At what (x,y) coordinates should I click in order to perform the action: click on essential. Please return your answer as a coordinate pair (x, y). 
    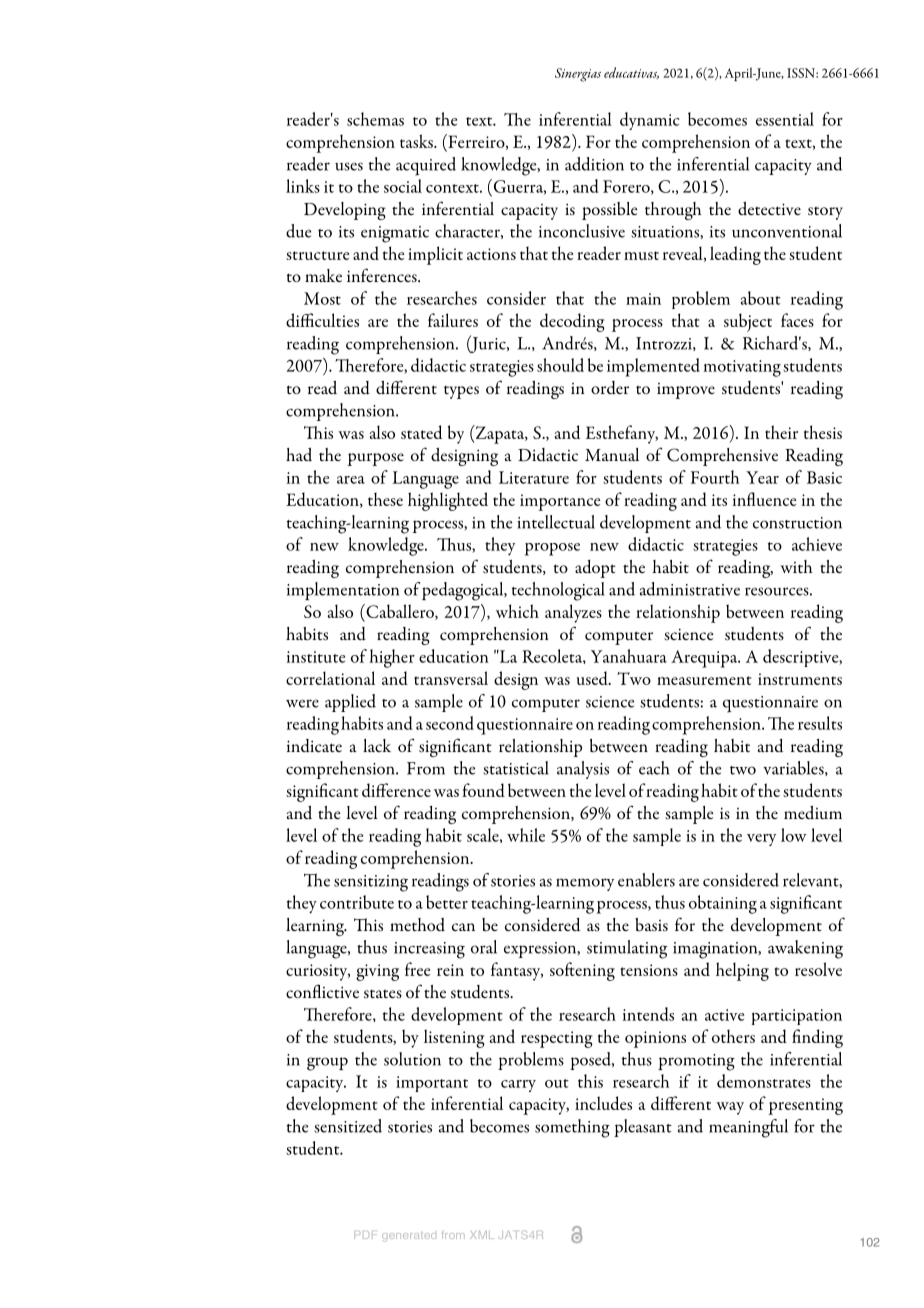
    Looking at the image, I should click on (785, 119).
